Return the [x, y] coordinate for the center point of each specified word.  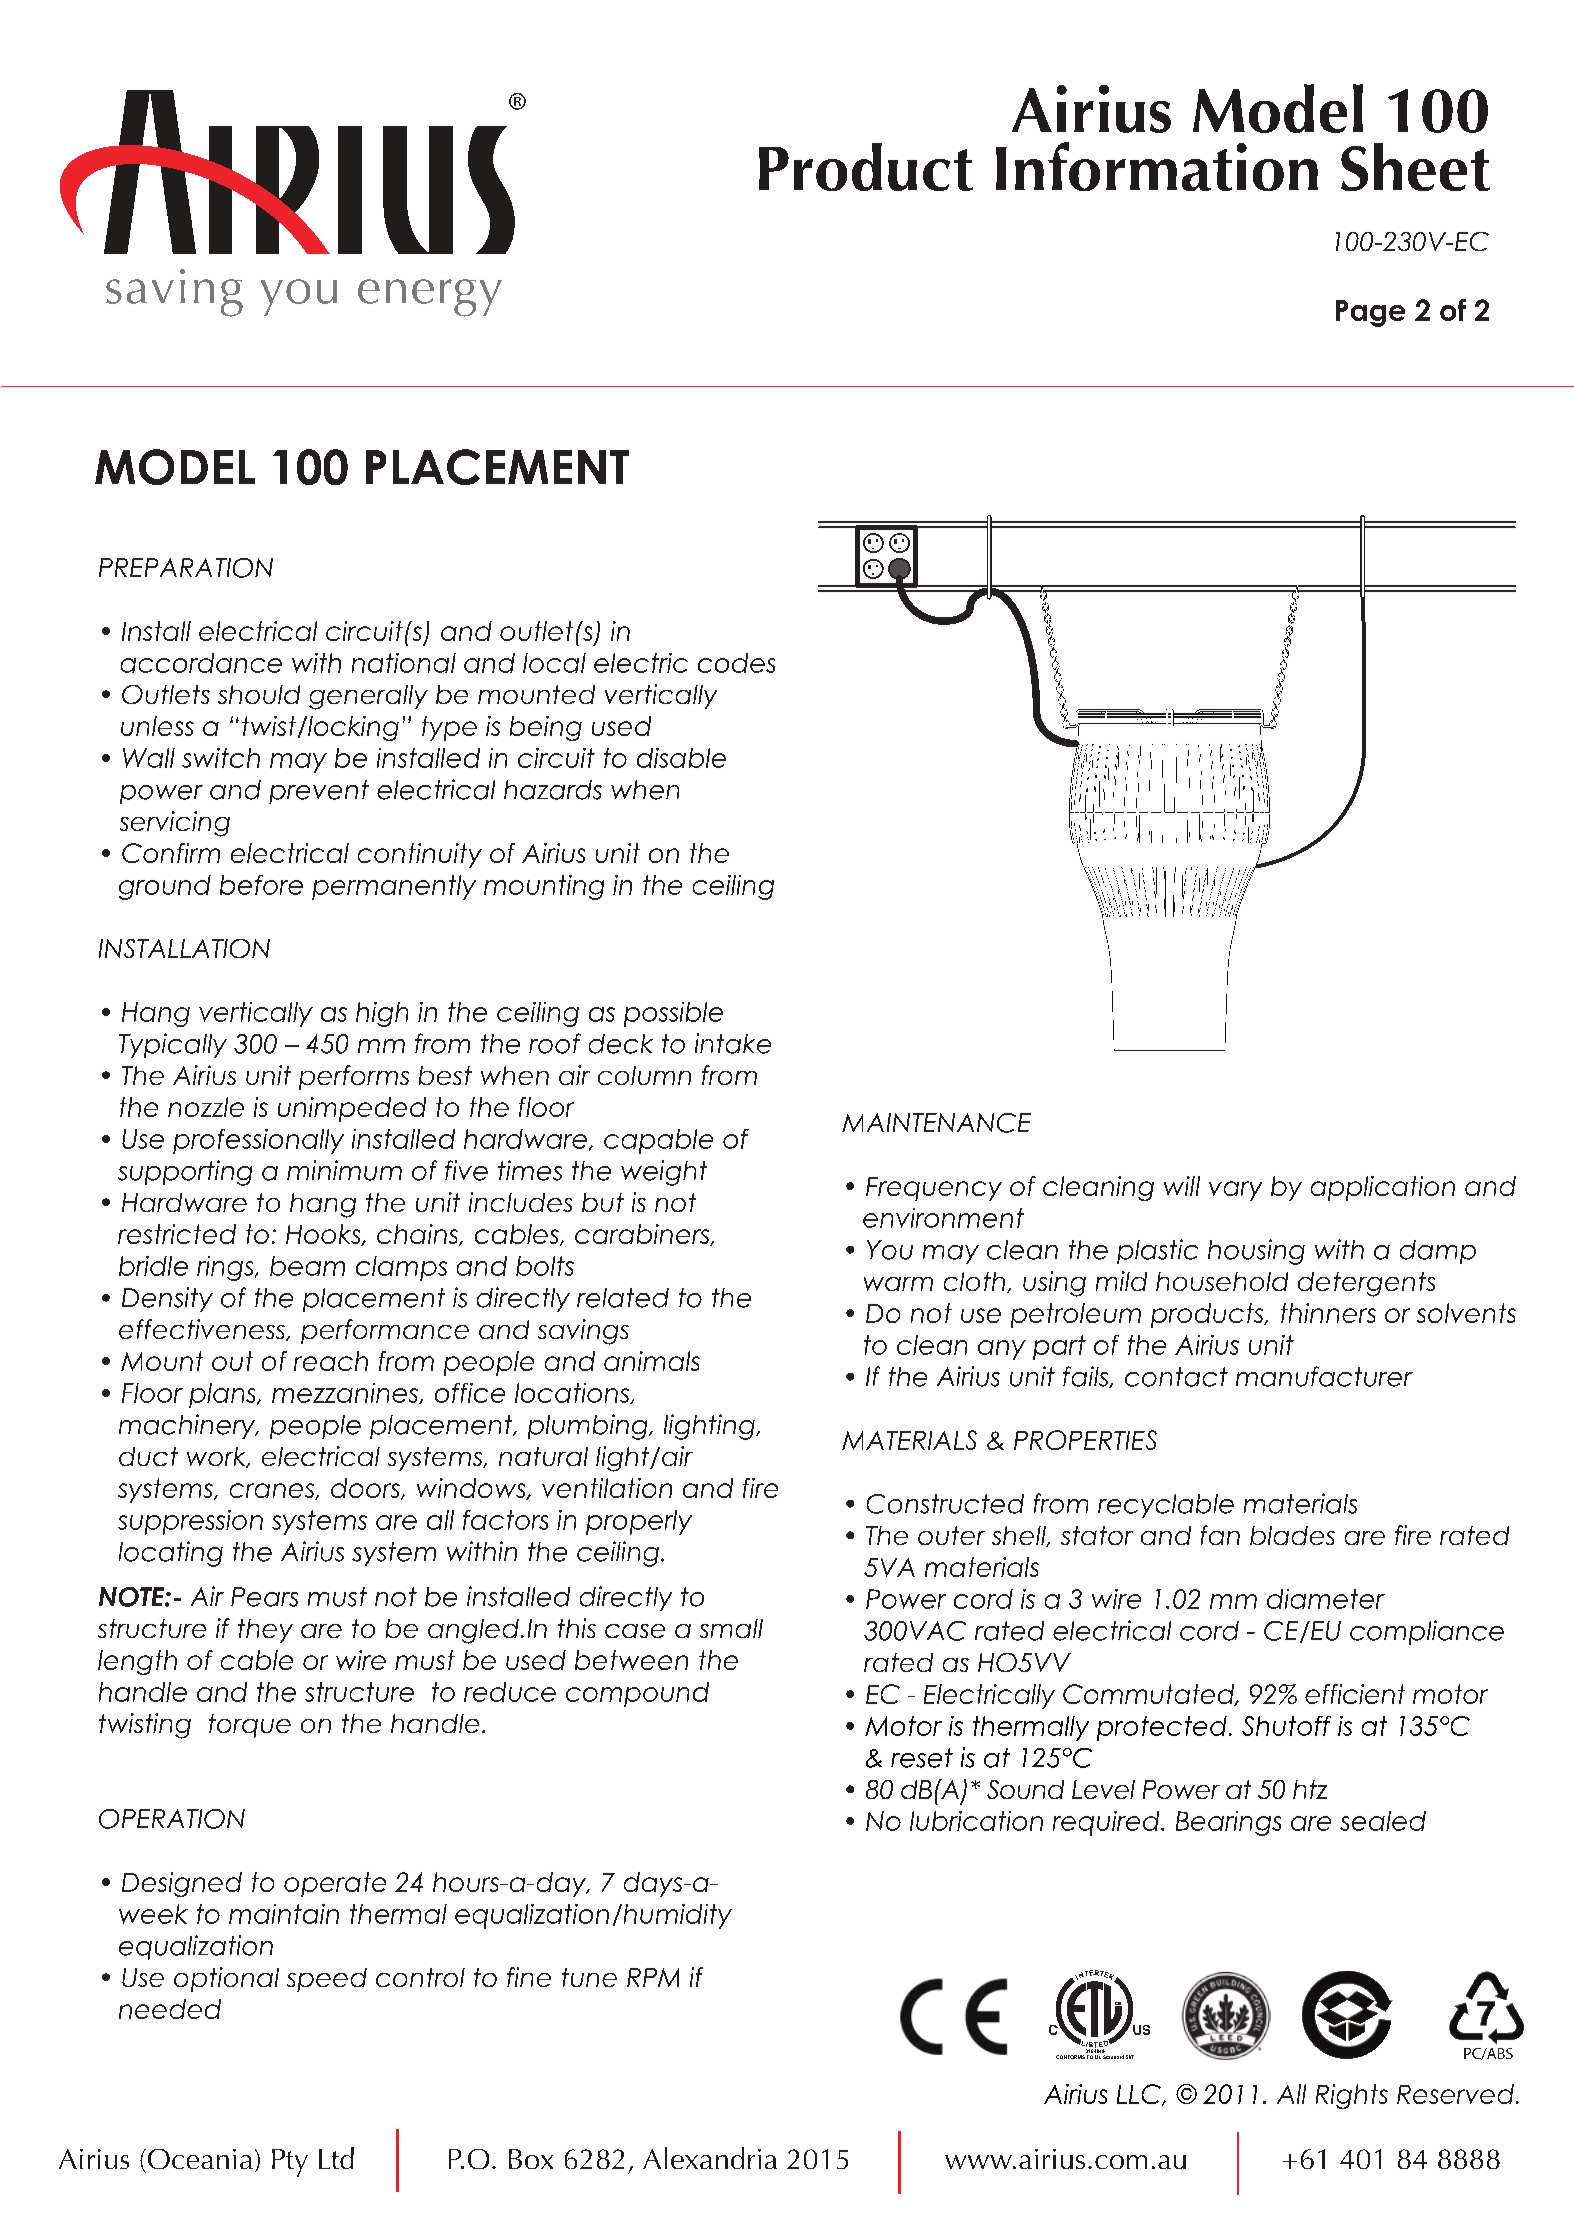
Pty [290, 2163]
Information [1157, 166]
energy [430, 298]
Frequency [934, 1189]
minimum [344, 1170]
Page [1370, 313]
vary [1235, 1191]
